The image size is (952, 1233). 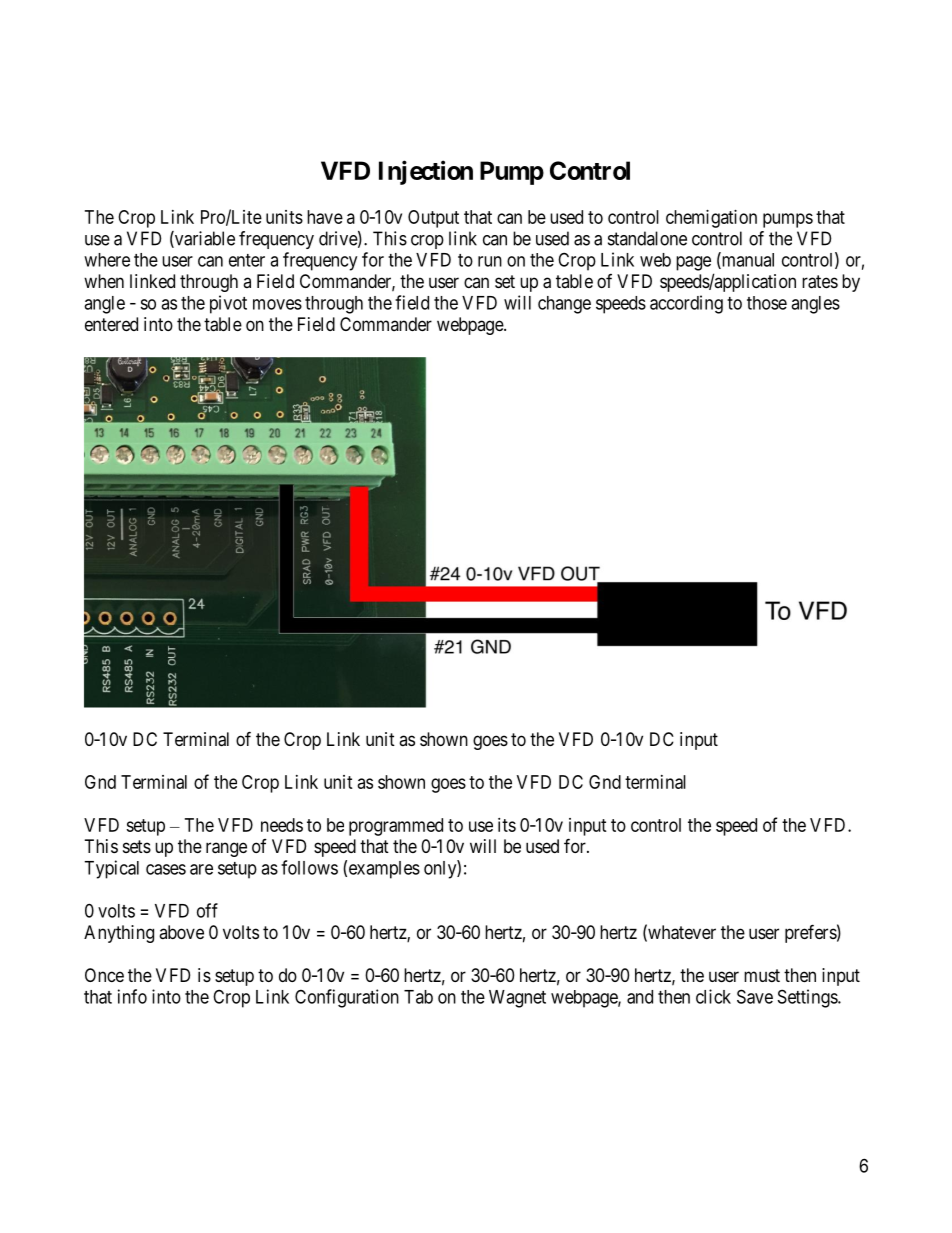 What do you see at coordinates (433, 219) in the screenshot?
I see `Output` at bounding box center [433, 219].
